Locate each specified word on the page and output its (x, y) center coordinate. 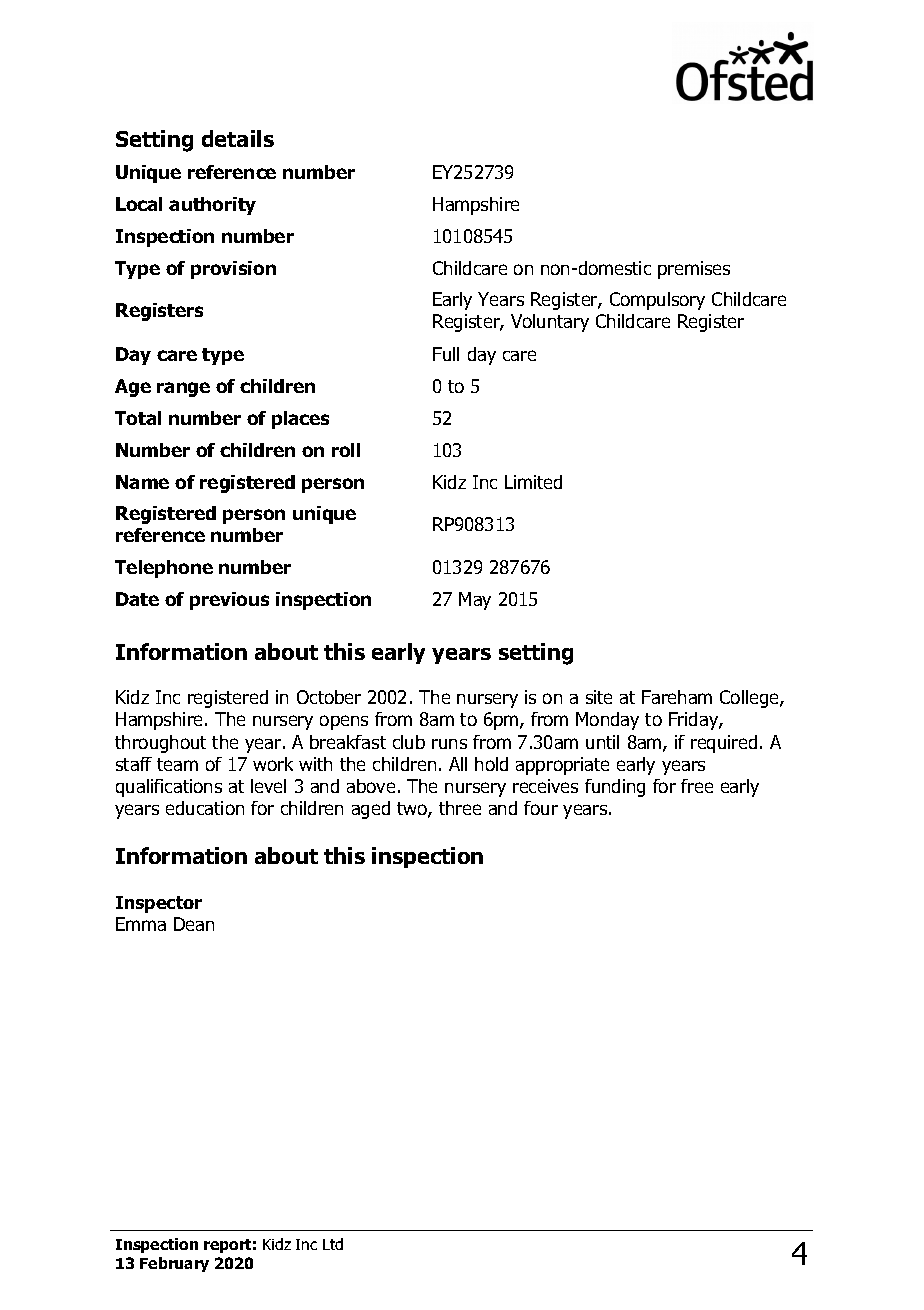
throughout (160, 744)
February (174, 1264)
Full (446, 354)
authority (212, 206)
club (409, 742)
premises (694, 270)
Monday (607, 721)
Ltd (333, 1244)
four (541, 808)
